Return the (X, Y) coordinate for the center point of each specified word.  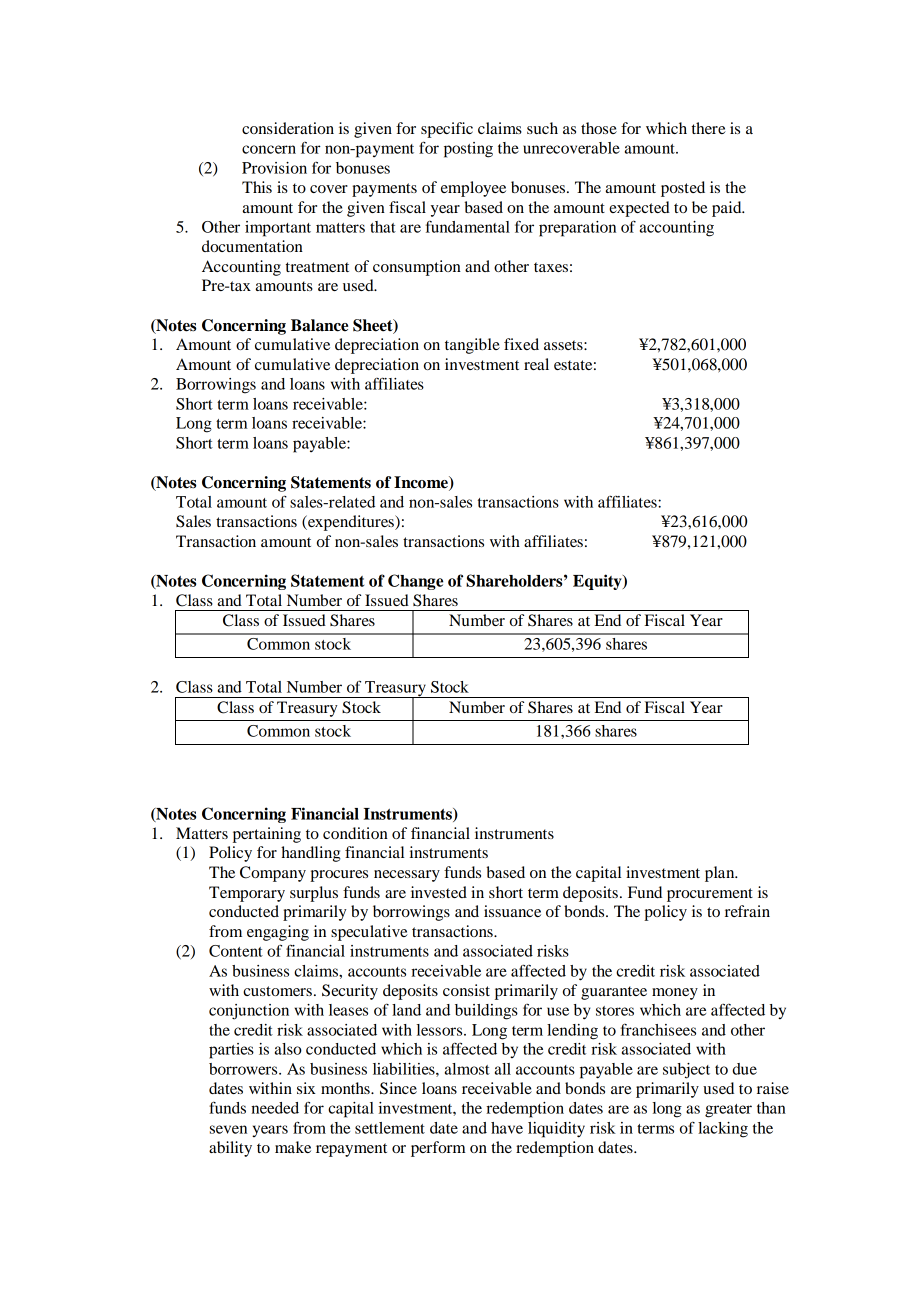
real (536, 364)
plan (721, 874)
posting (468, 150)
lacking (723, 1130)
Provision (274, 168)
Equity (598, 582)
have (507, 1128)
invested (439, 892)
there (709, 128)
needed (275, 1108)
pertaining (267, 835)
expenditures (351, 523)
